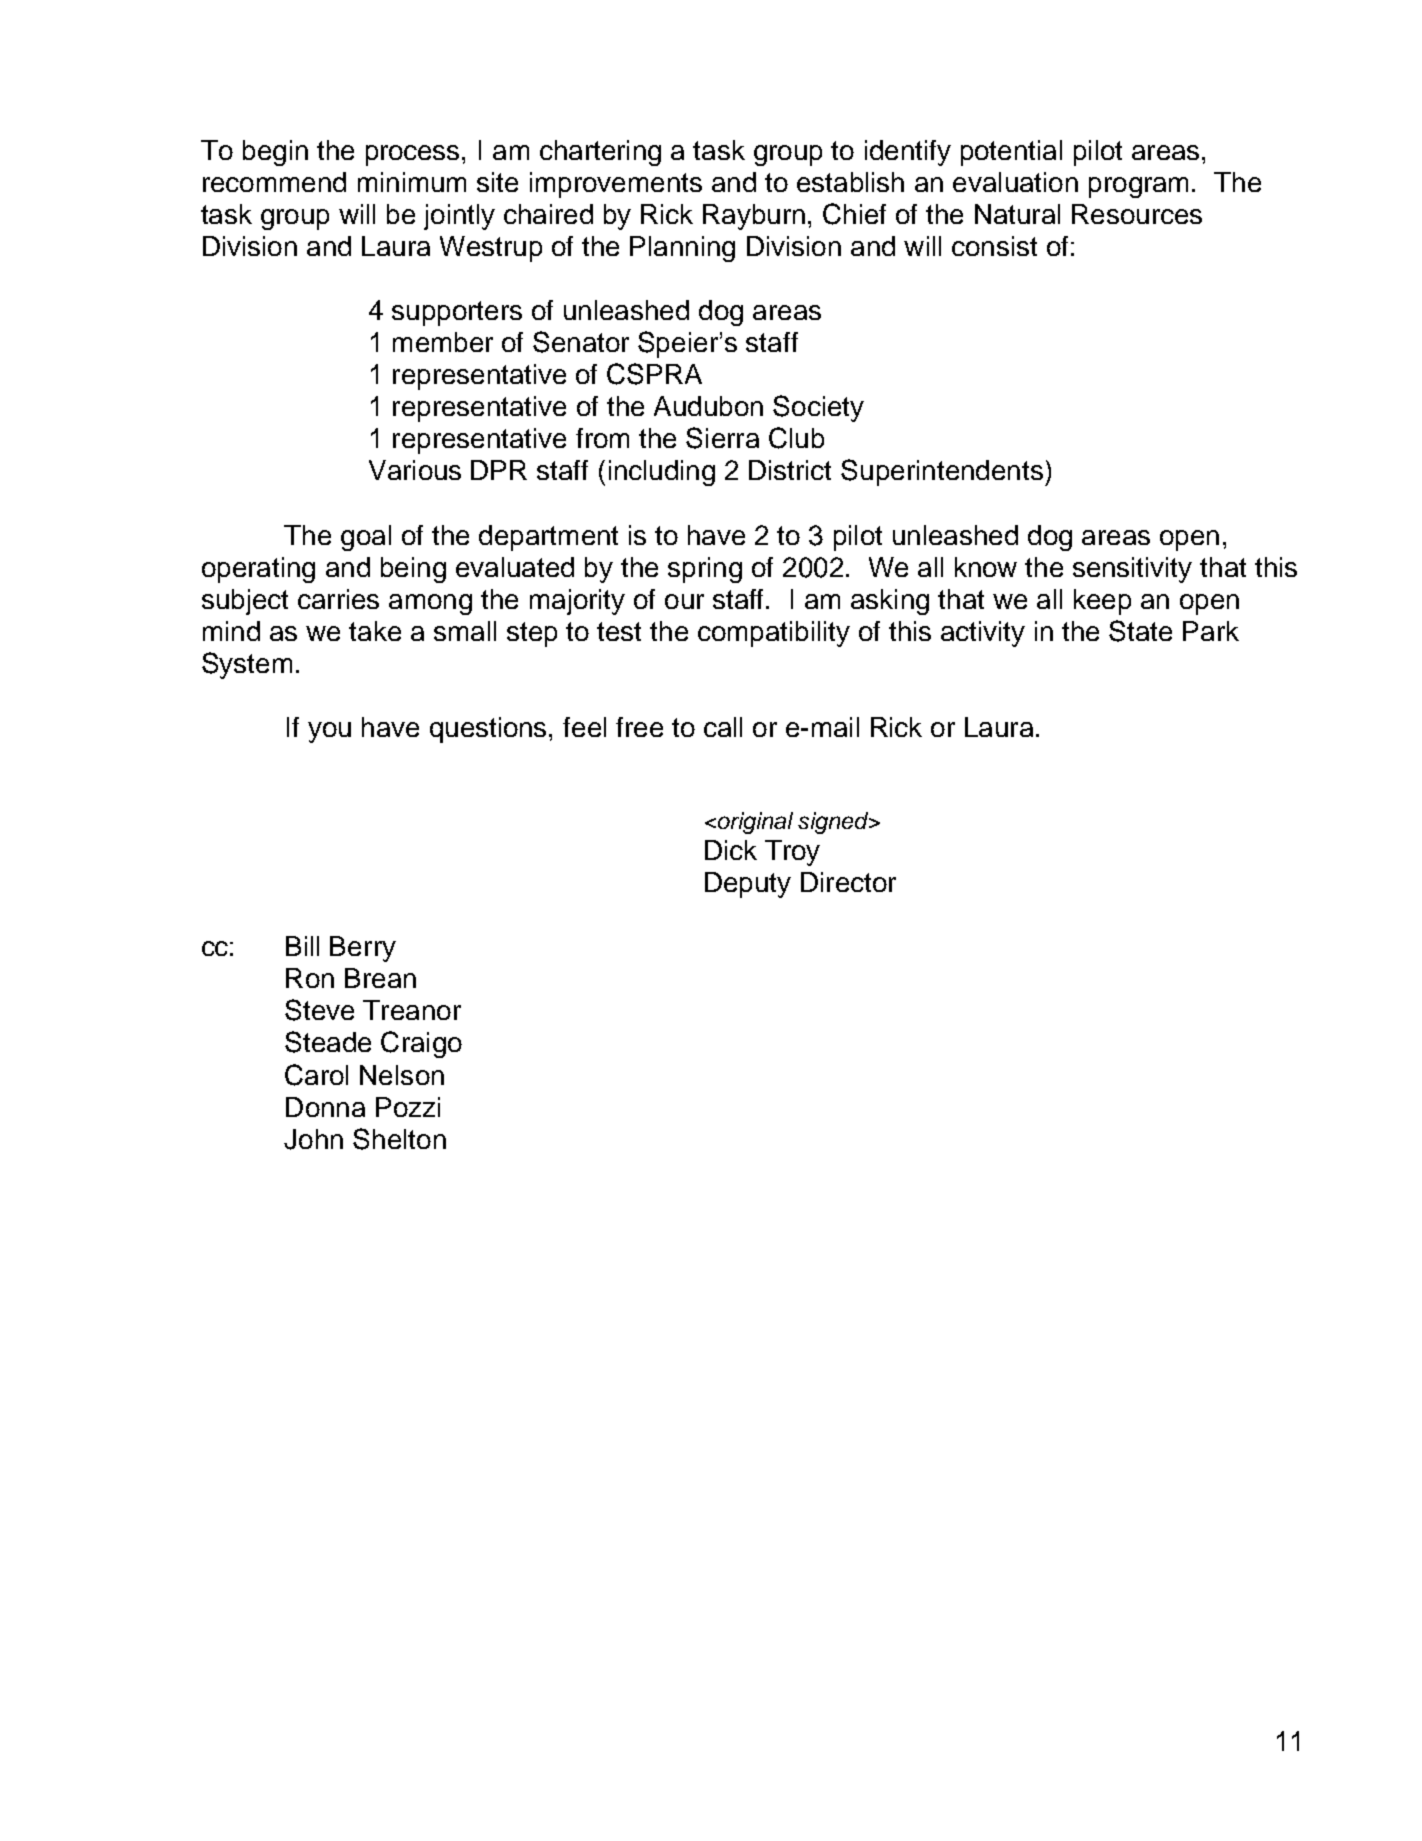 The image size is (1422, 1841). Describe the element at coordinates (1138, 187) in the screenshot. I see `program` at that location.
